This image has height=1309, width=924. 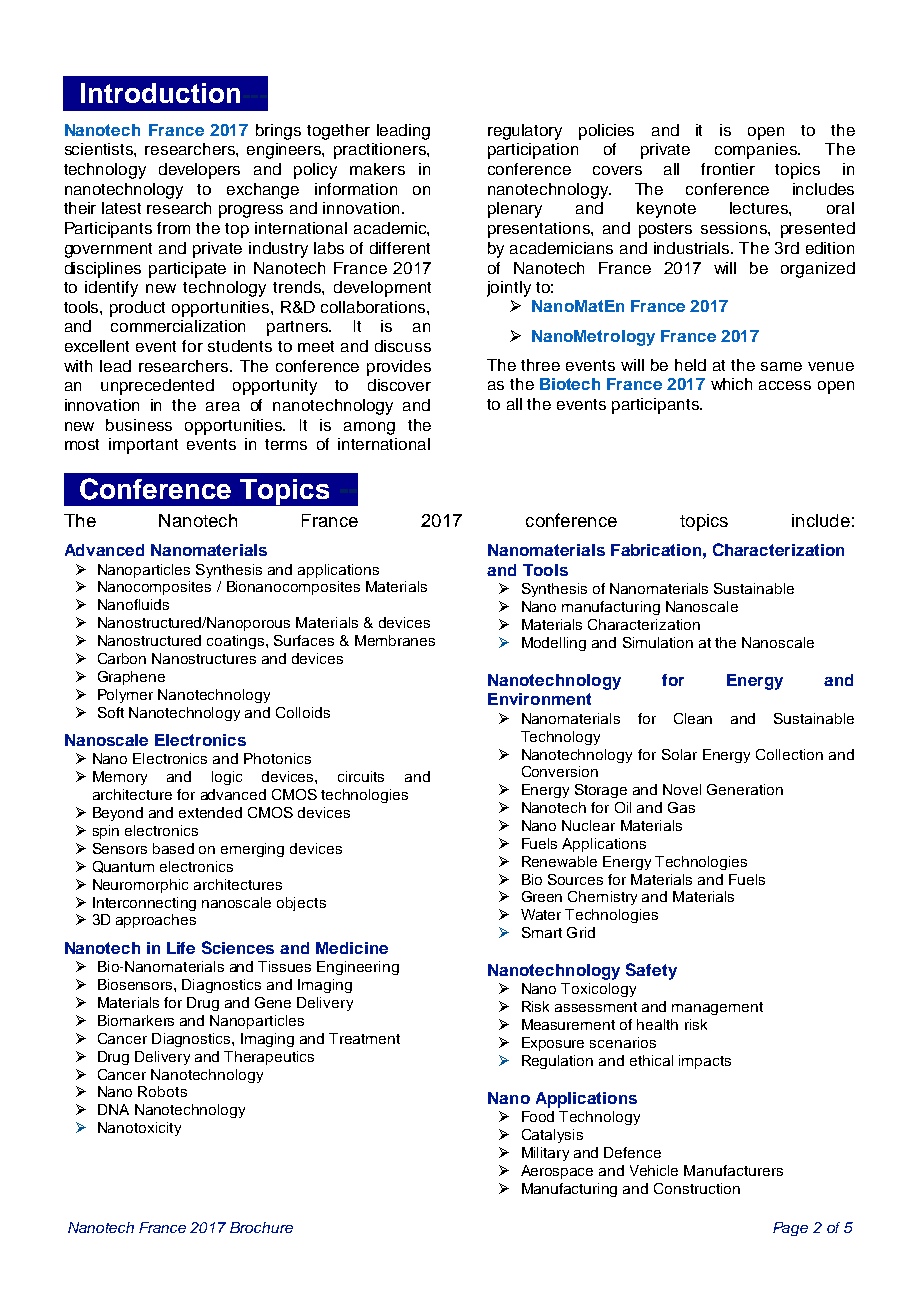 I want to click on participation, so click(x=533, y=151).
